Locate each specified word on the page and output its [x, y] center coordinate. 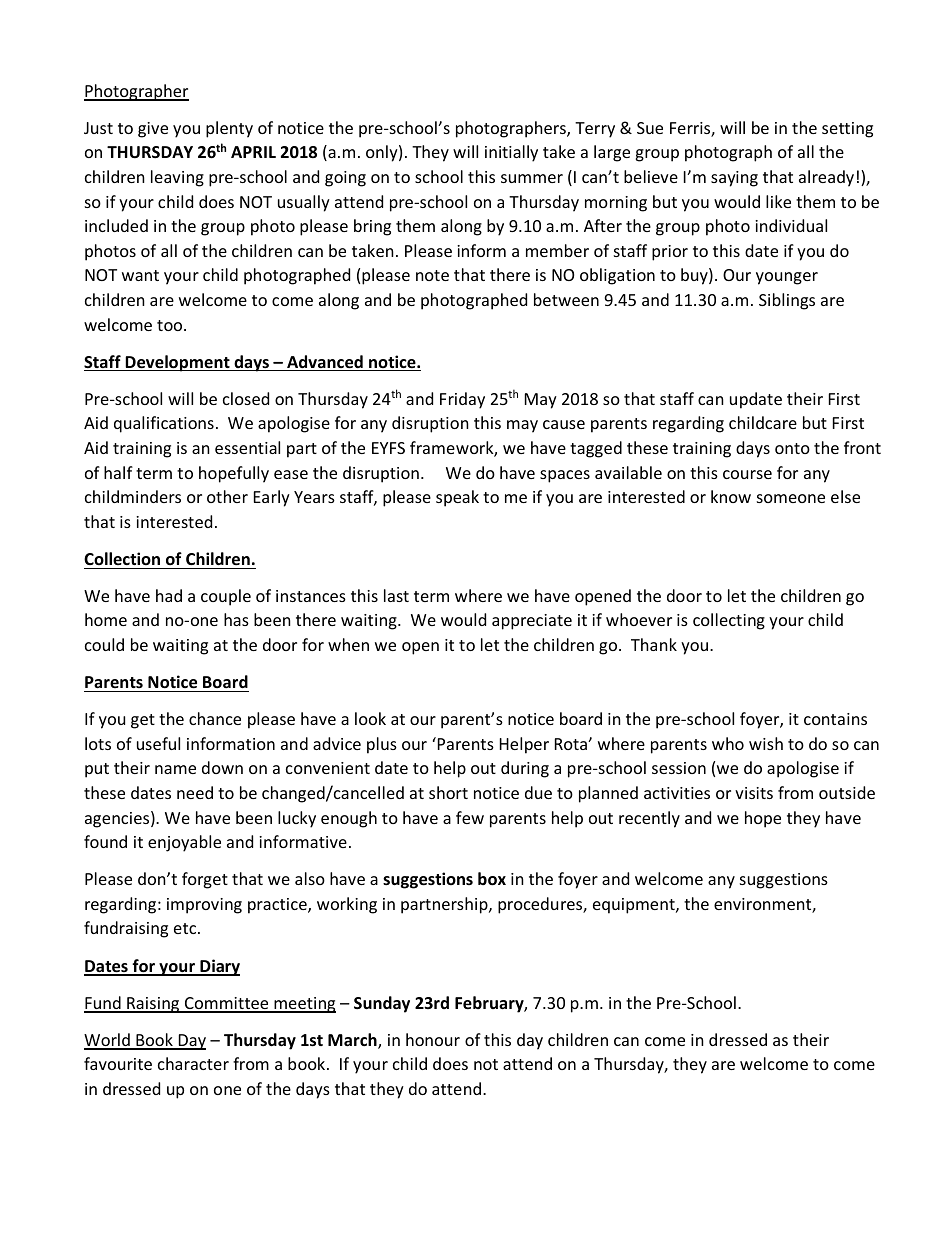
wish [766, 743]
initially [511, 153]
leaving [177, 178]
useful [158, 743]
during [525, 769]
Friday [462, 400]
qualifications [164, 424]
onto [792, 448]
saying [734, 179]
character [193, 1063]
